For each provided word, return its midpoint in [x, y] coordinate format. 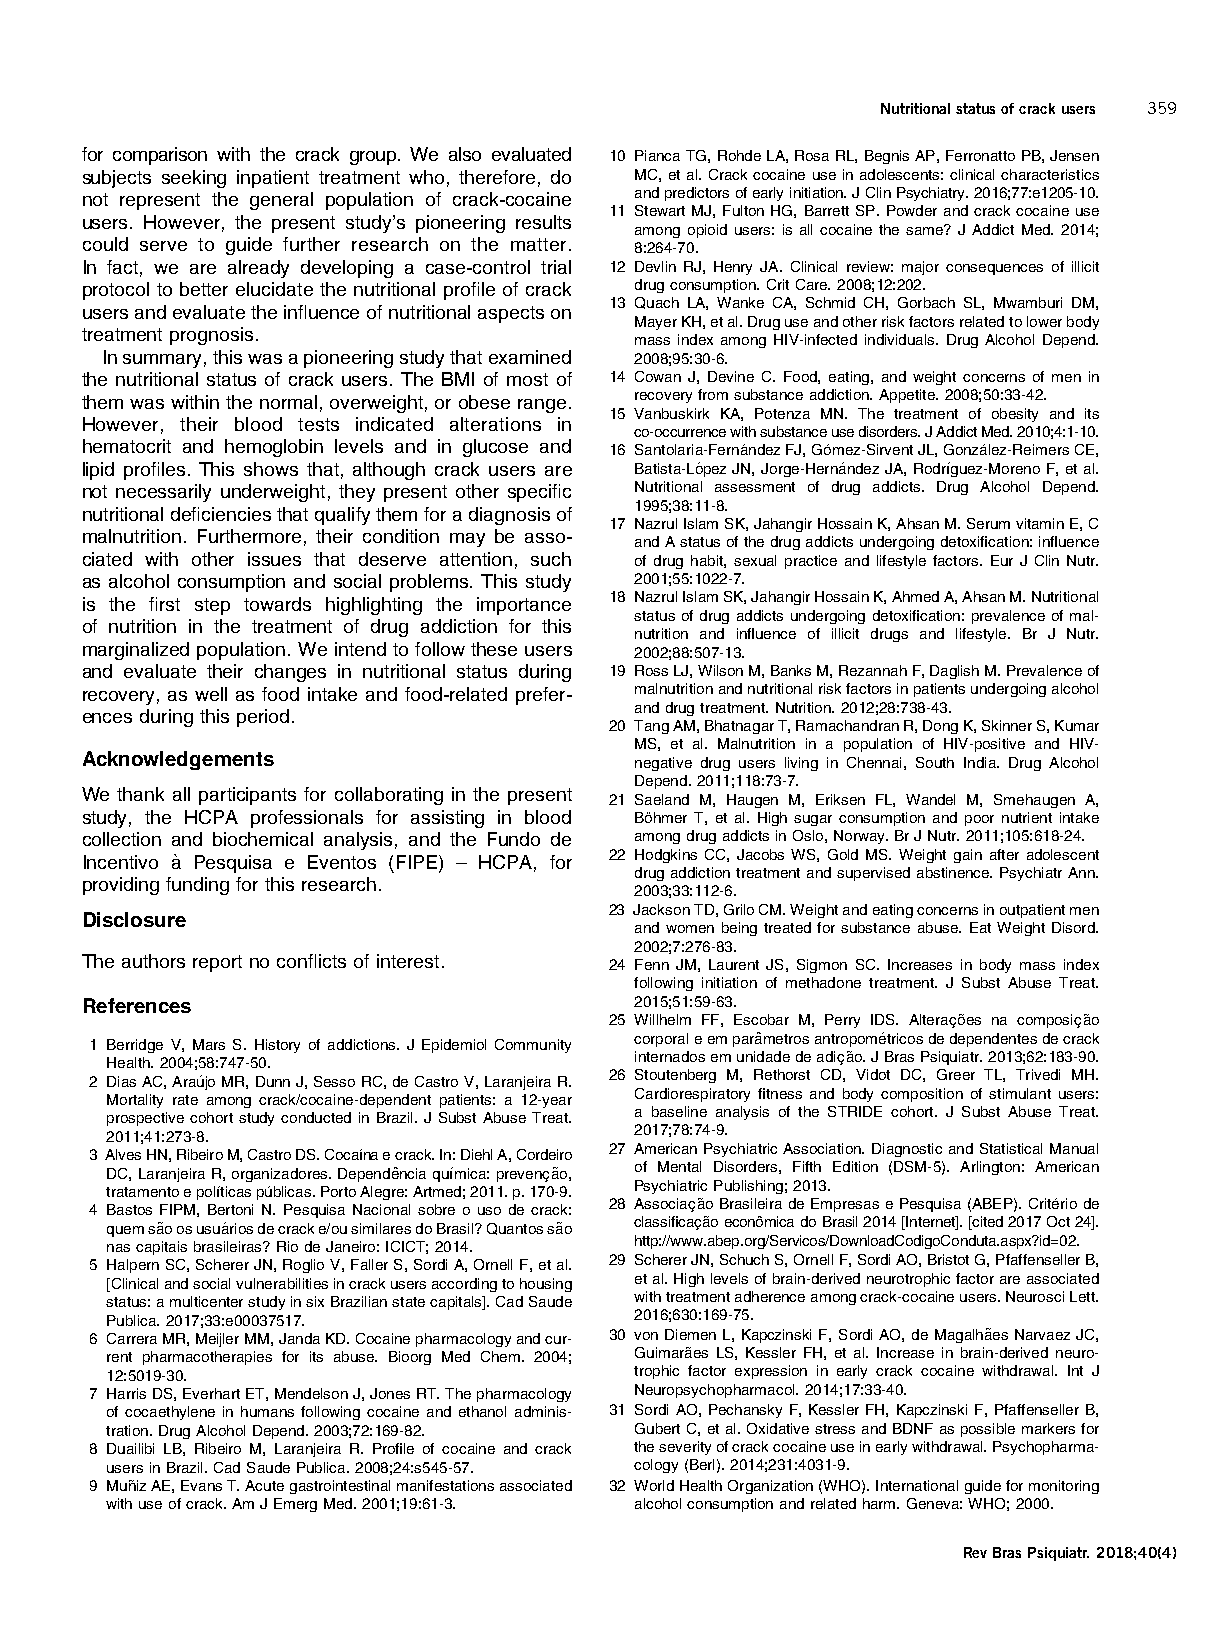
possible [988, 1430]
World [654, 1485]
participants [247, 796]
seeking [194, 179]
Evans [201, 1485]
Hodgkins [666, 856]
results [543, 222]
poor [979, 820]
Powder [912, 210]
